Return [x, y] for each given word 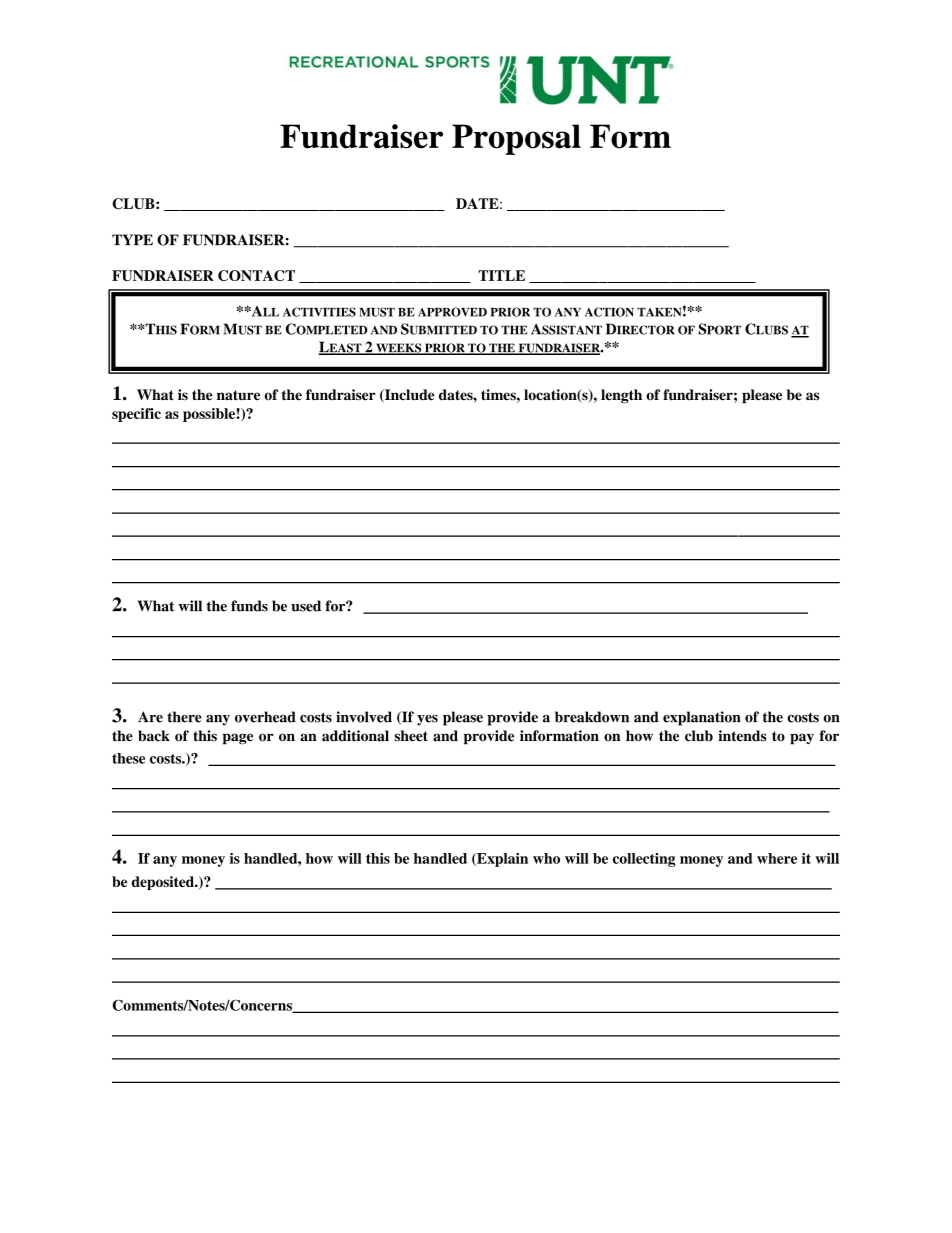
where [777, 858]
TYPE [132, 239]
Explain [501, 860]
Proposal [516, 139]
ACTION [609, 312]
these [128, 758]
